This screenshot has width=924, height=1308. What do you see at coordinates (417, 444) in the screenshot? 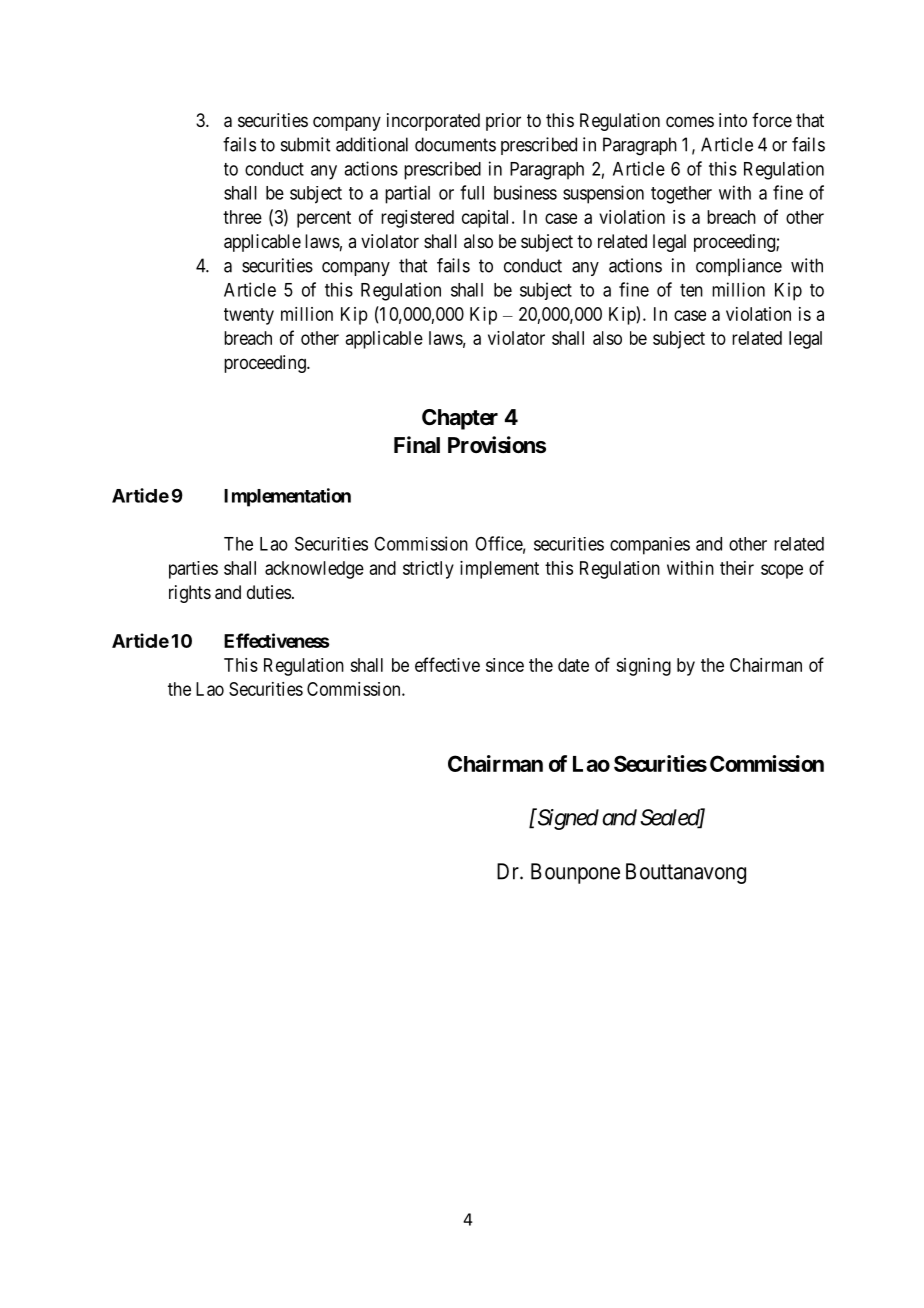
I see `Final` at bounding box center [417, 444].
